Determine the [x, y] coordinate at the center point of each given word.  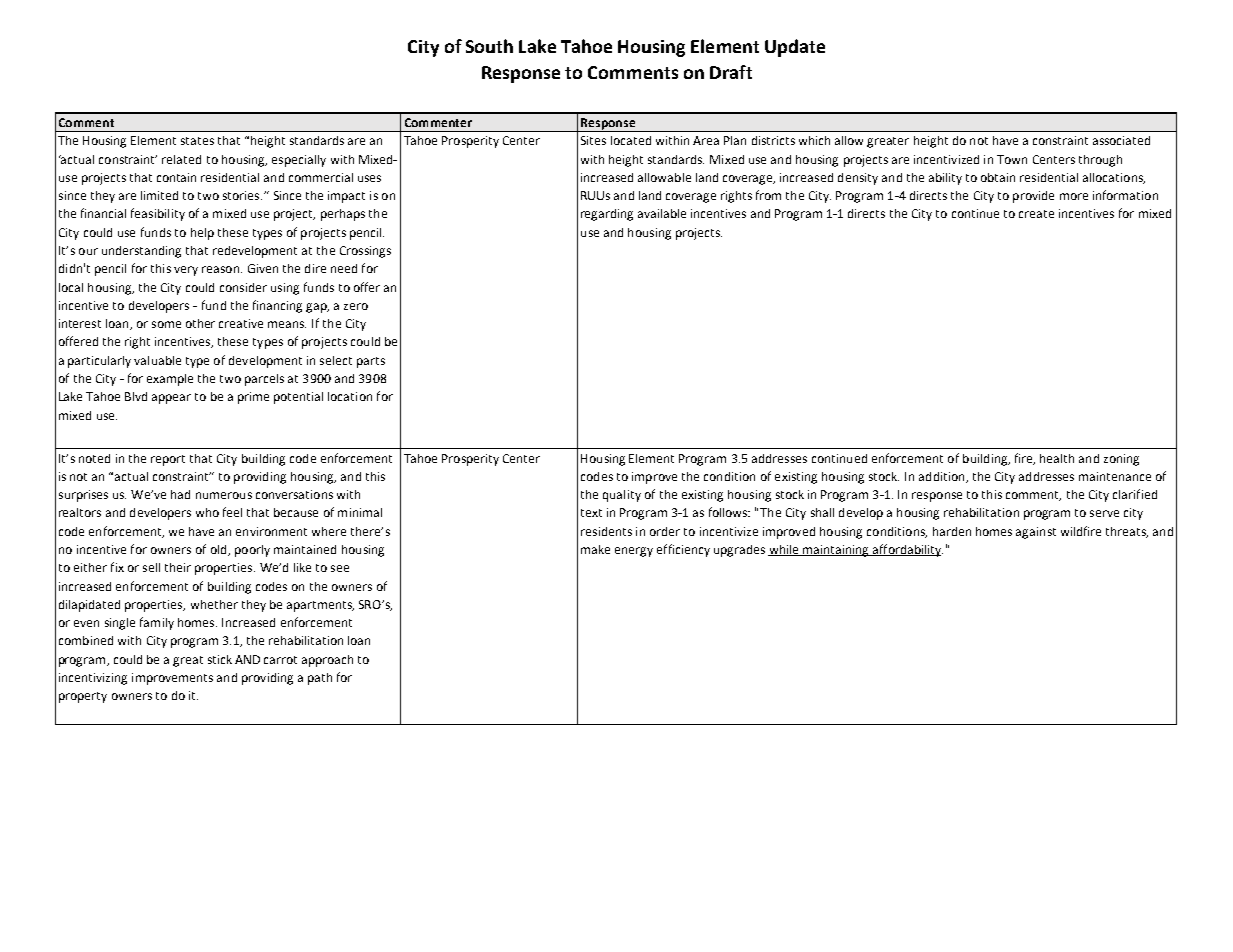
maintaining [836, 551]
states [197, 141]
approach [327, 661]
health [1057, 458]
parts [371, 362]
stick [220, 659]
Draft [731, 72]
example [170, 380]
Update [795, 48]
